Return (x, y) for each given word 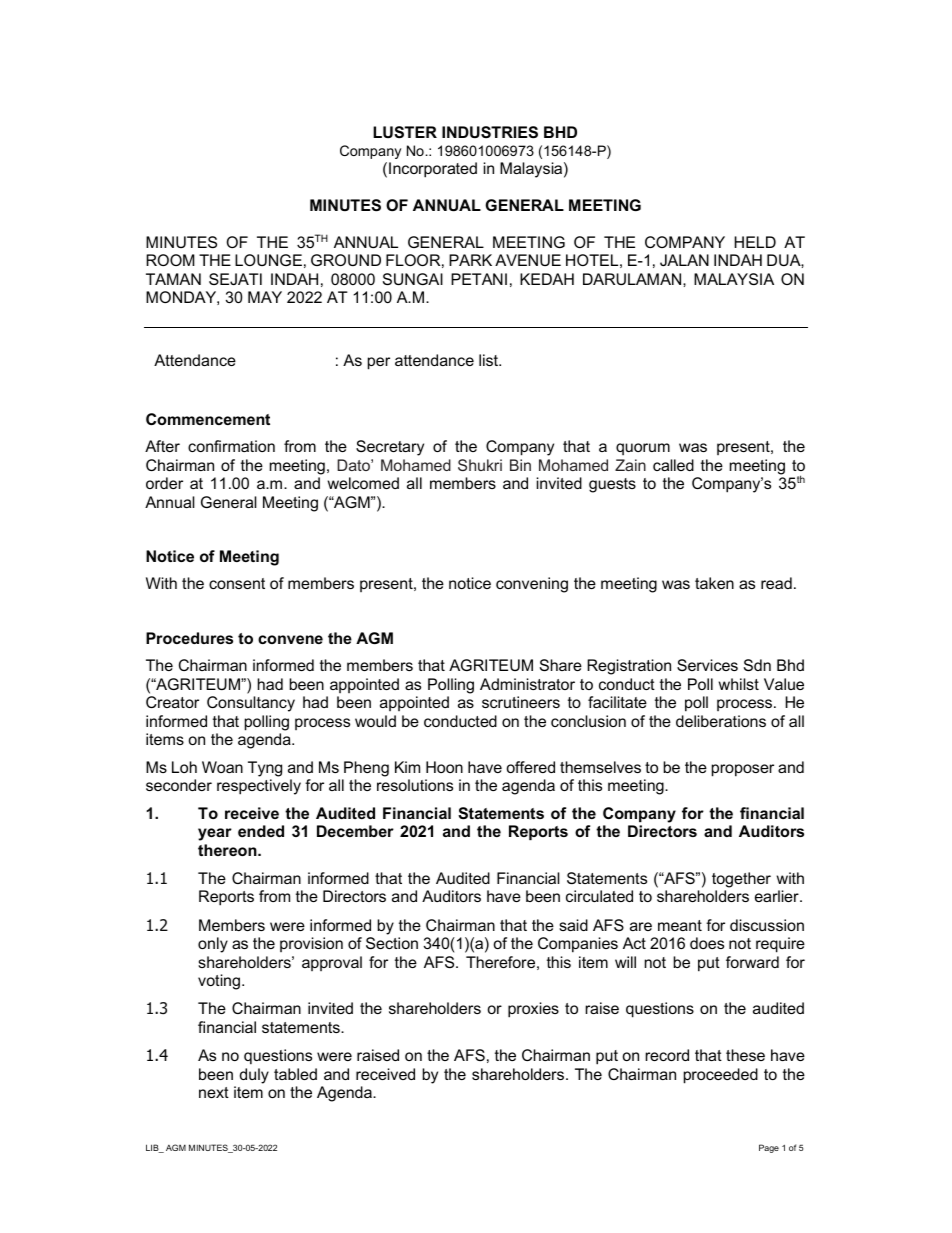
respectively (259, 787)
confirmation (231, 446)
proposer (743, 770)
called (673, 465)
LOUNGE (268, 260)
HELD (755, 242)
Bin (520, 465)
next (214, 1092)
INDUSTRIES (490, 132)
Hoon (444, 767)
